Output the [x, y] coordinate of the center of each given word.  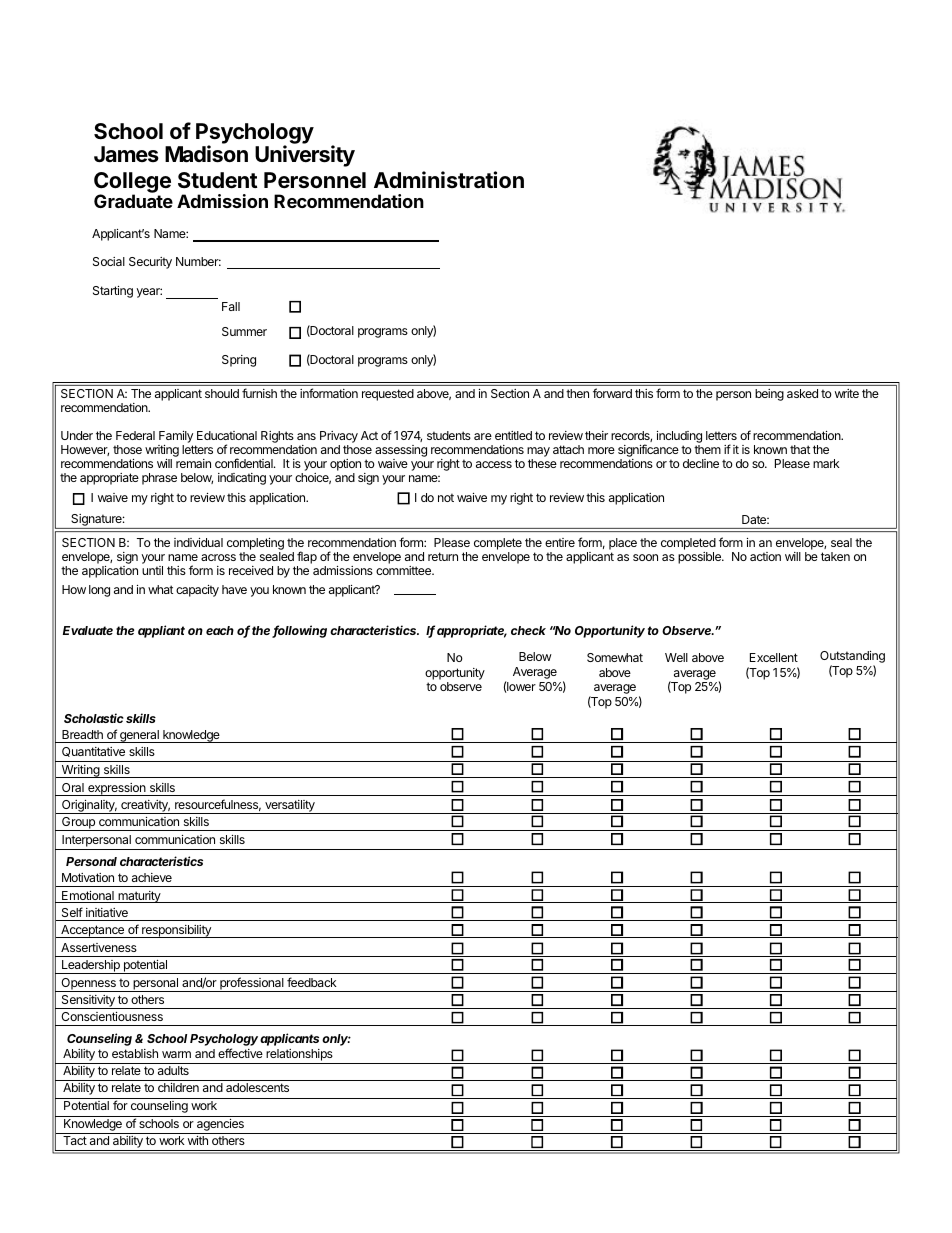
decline [701, 463]
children [178, 1087]
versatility [290, 807]
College [132, 183]
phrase [159, 479]
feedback [312, 982]
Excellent [774, 657]
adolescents [257, 1087]
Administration [449, 180]
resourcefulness [218, 805]
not [446, 497]
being [769, 395]
